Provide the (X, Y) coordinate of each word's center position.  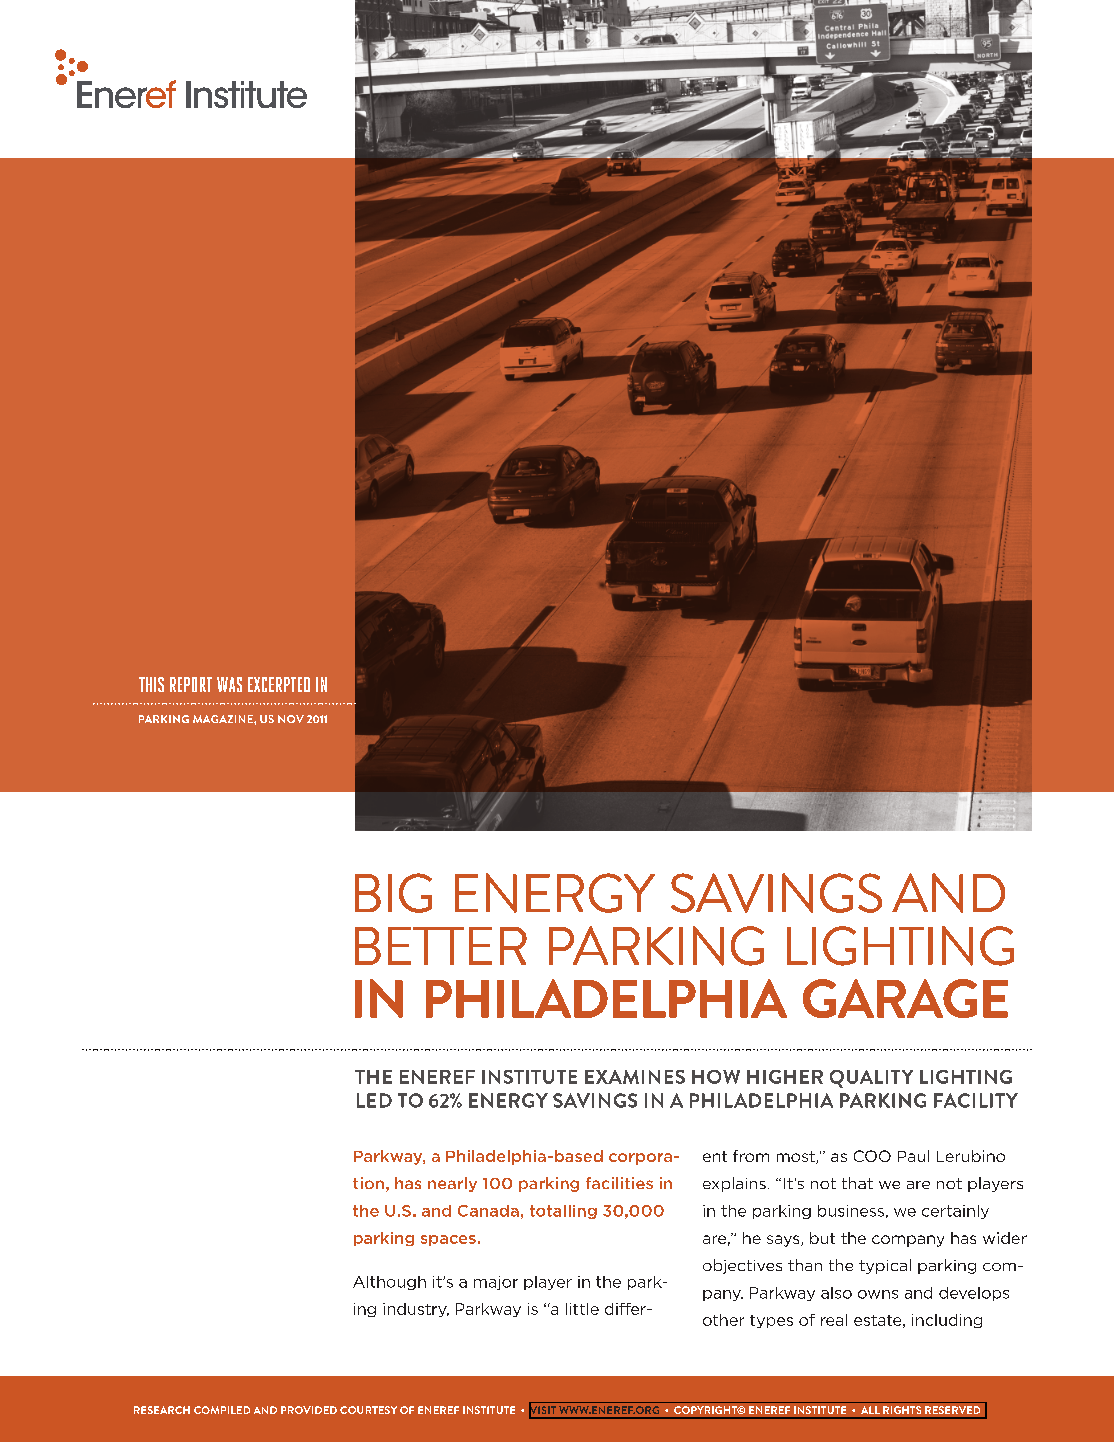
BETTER (441, 946)
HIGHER (785, 1077)
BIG (393, 893)
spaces (448, 1240)
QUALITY (871, 1079)
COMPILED (222, 1410)
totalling (563, 1212)
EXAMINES (635, 1077)
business (851, 1211)
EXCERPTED (279, 684)
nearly (452, 1184)
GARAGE (905, 998)
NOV (291, 719)
